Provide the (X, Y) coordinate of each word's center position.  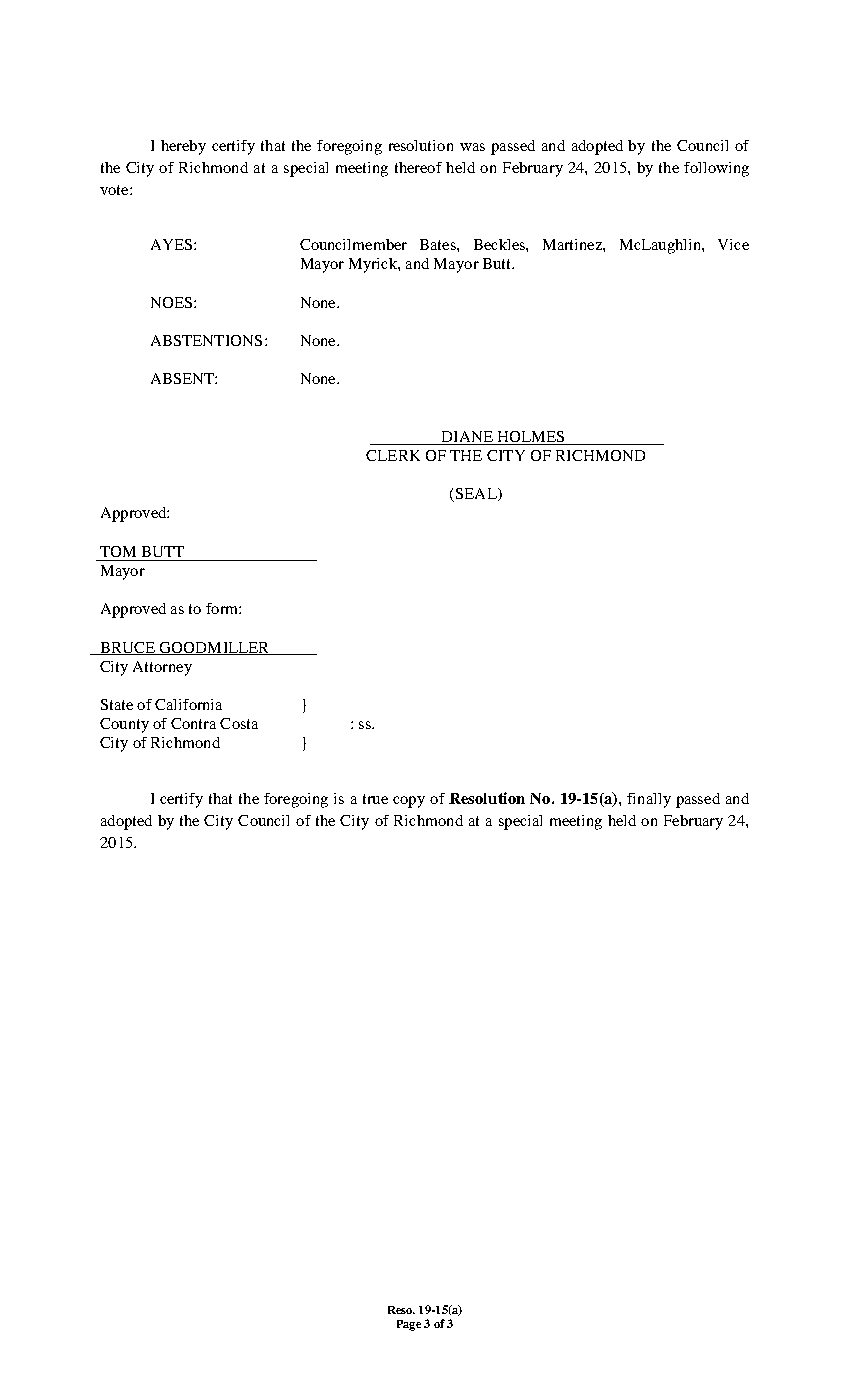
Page (409, 1325)
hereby (183, 147)
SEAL (476, 495)
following (716, 169)
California (188, 704)
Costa (239, 723)
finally (649, 800)
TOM (118, 551)
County (124, 725)
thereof (418, 167)
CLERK (393, 455)
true (375, 799)
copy (409, 802)
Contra (193, 723)
